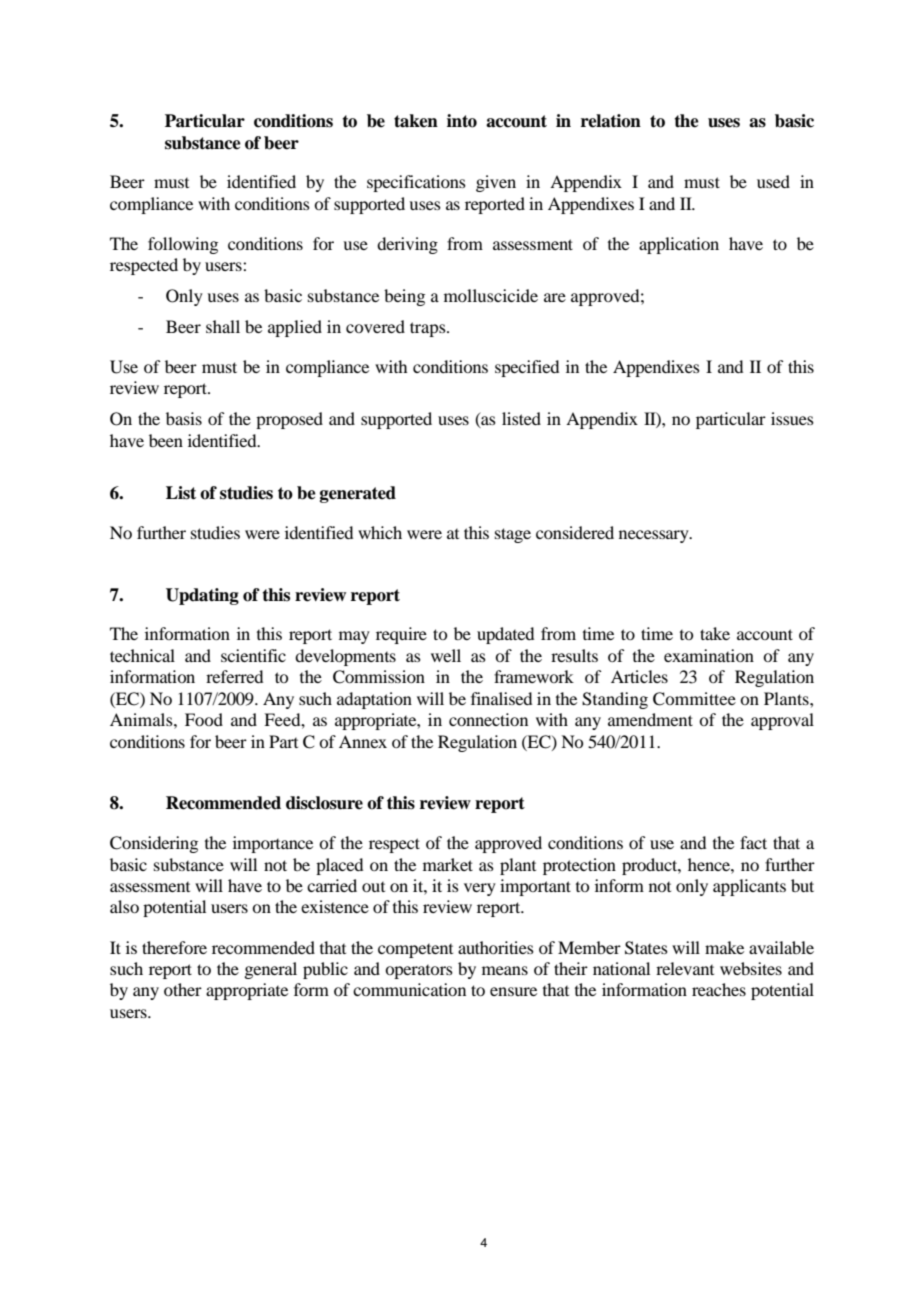 Image resolution: width=924 pixels, height=1308 pixels. What do you see at coordinates (792, 418) in the screenshot?
I see `issues` at bounding box center [792, 418].
